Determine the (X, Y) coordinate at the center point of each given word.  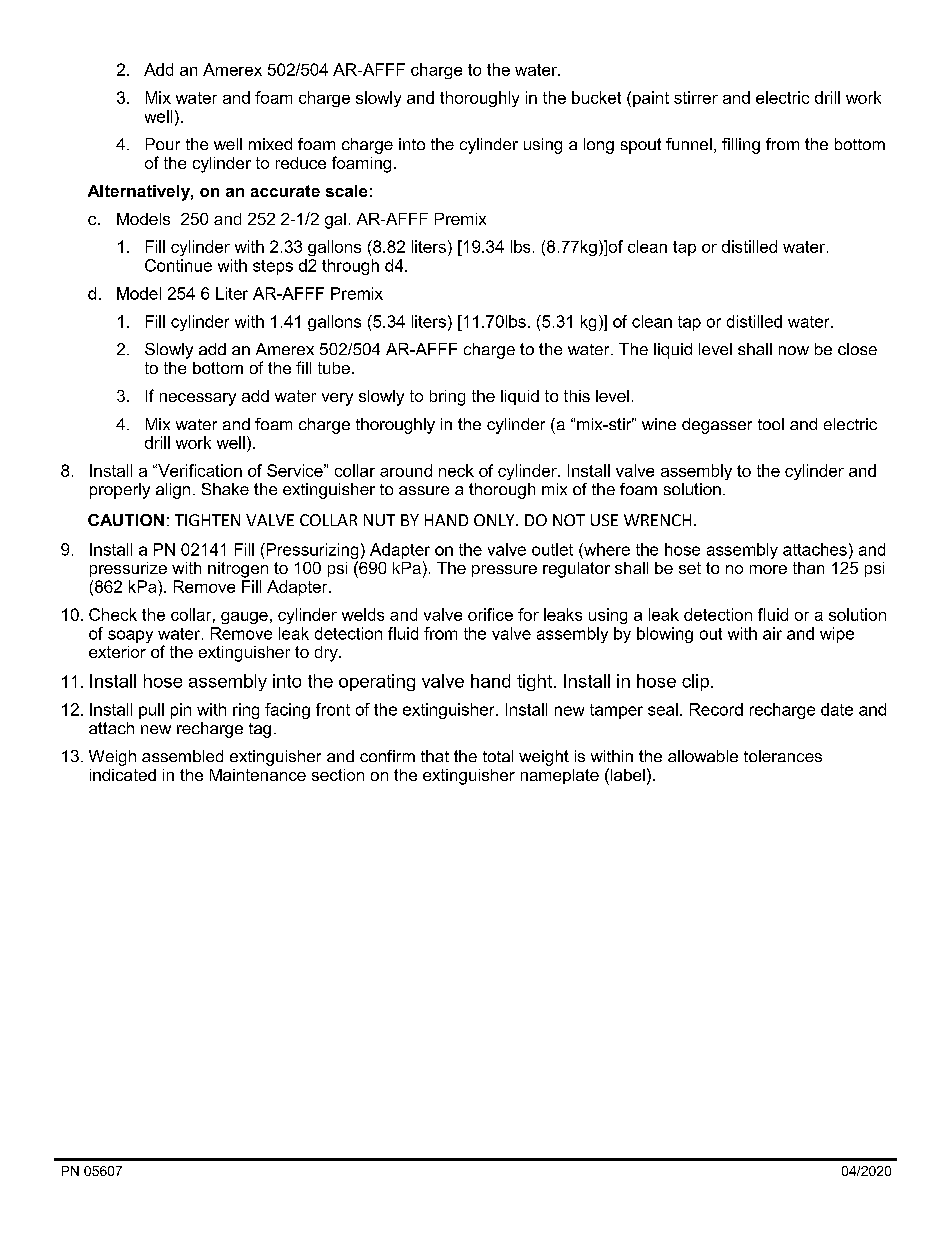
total (498, 756)
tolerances (783, 756)
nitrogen (238, 570)
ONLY (495, 520)
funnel (689, 144)
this (577, 396)
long (599, 146)
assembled (182, 756)
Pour (163, 144)
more (768, 569)
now (794, 350)
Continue (178, 265)
